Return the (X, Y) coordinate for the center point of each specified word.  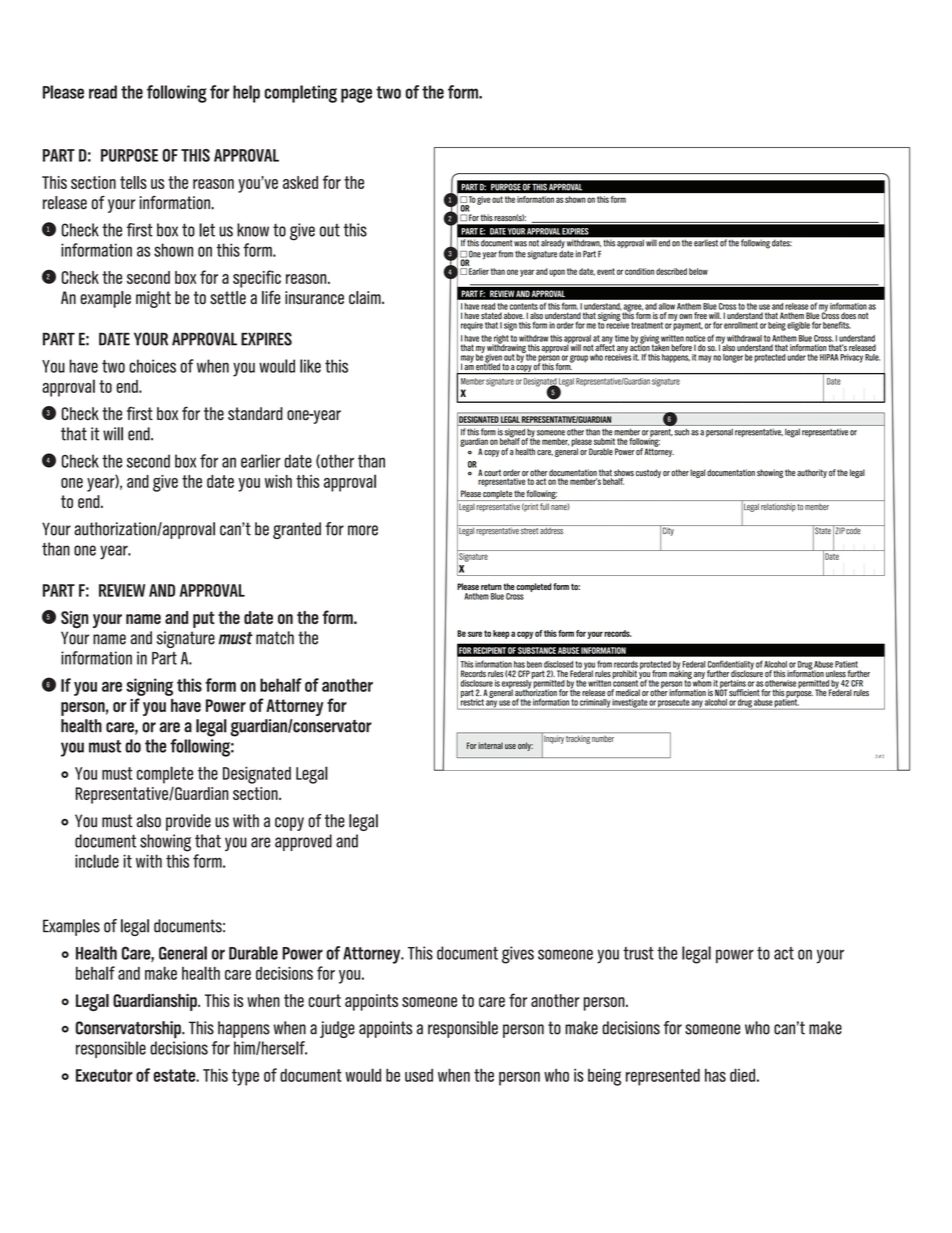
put (204, 619)
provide (188, 822)
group (579, 359)
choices (152, 366)
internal (490, 745)
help (246, 94)
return (491, 587)
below (698, 271)
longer (733, 358)
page (356, 95)
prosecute (674, 704)
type (245, 1077)
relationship (778, 507)
